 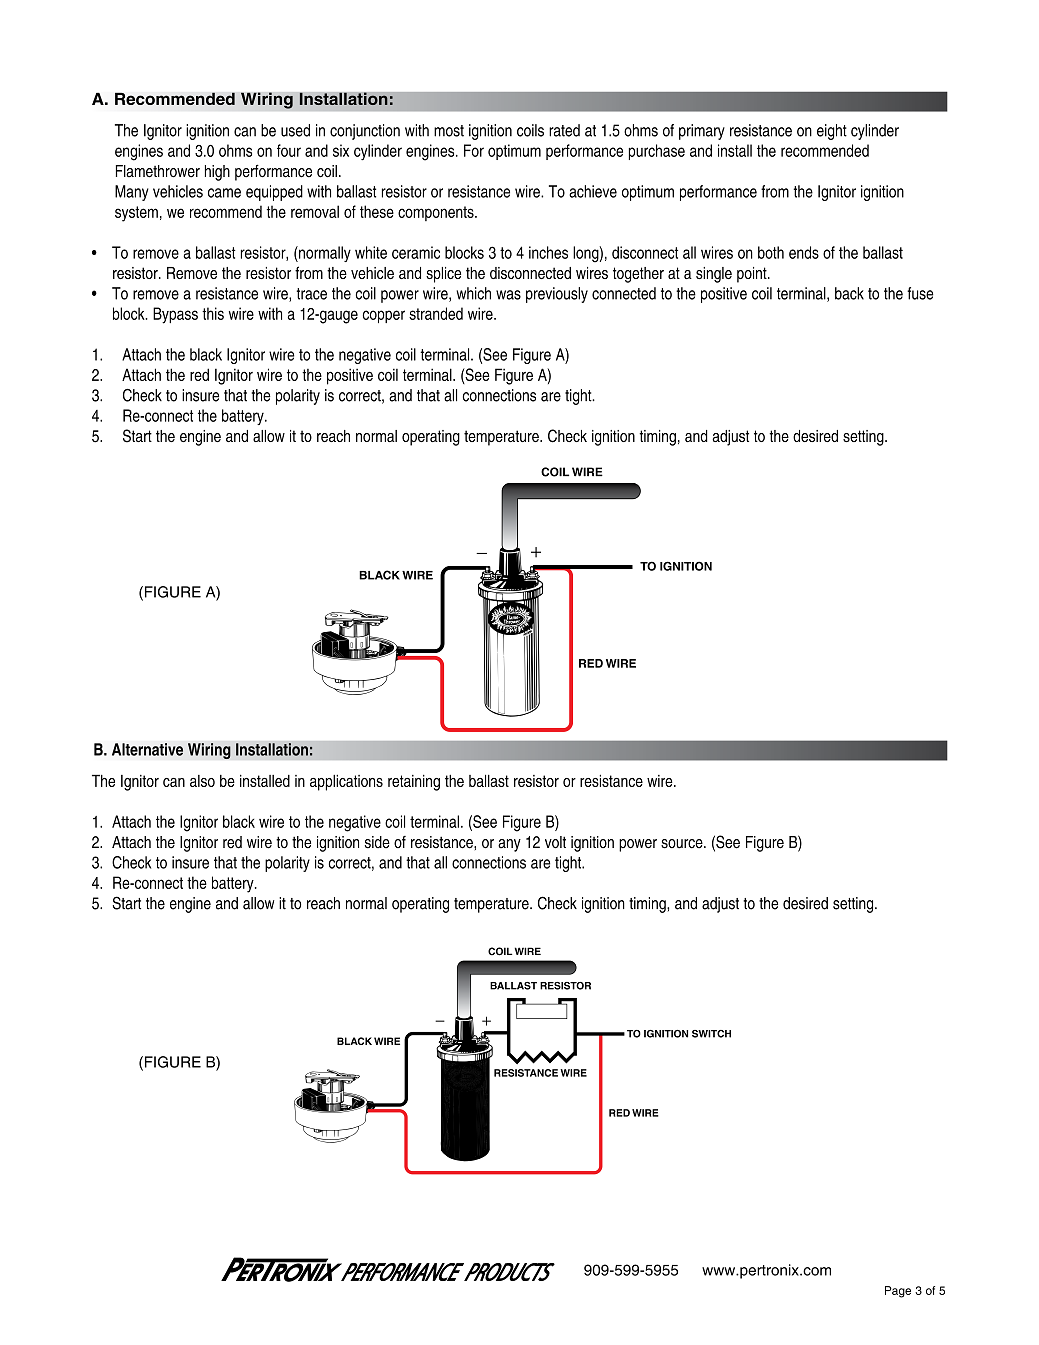 I want to click on eight, so click(x=832, y=132).
